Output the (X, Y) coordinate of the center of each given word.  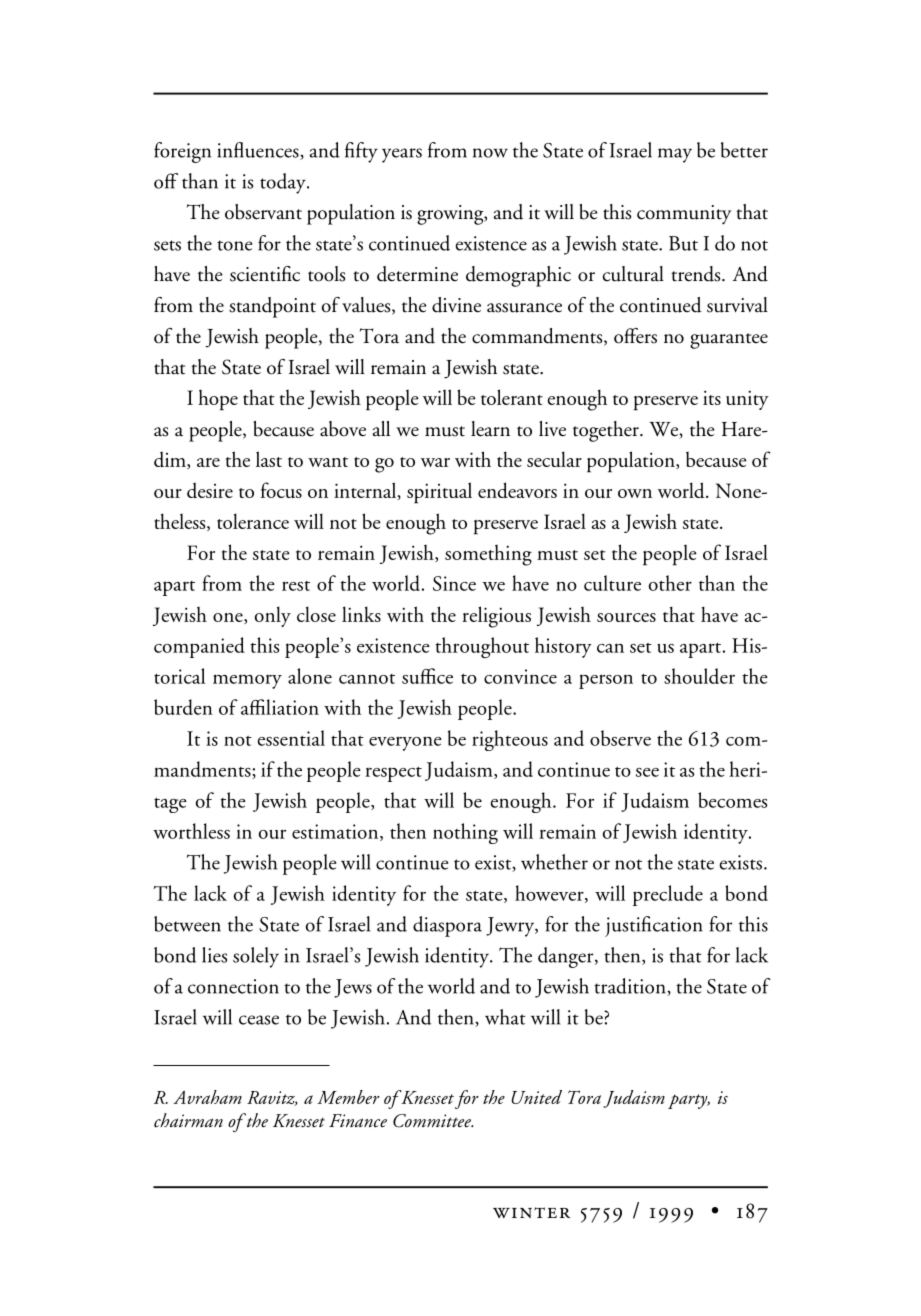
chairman (188, 1120)
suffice (427, 676)
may (675, 155)
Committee (433, 1121)
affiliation (280, 707)
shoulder (699, 676)
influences (259, 151)
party (689, 1101)
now (490, 153)
